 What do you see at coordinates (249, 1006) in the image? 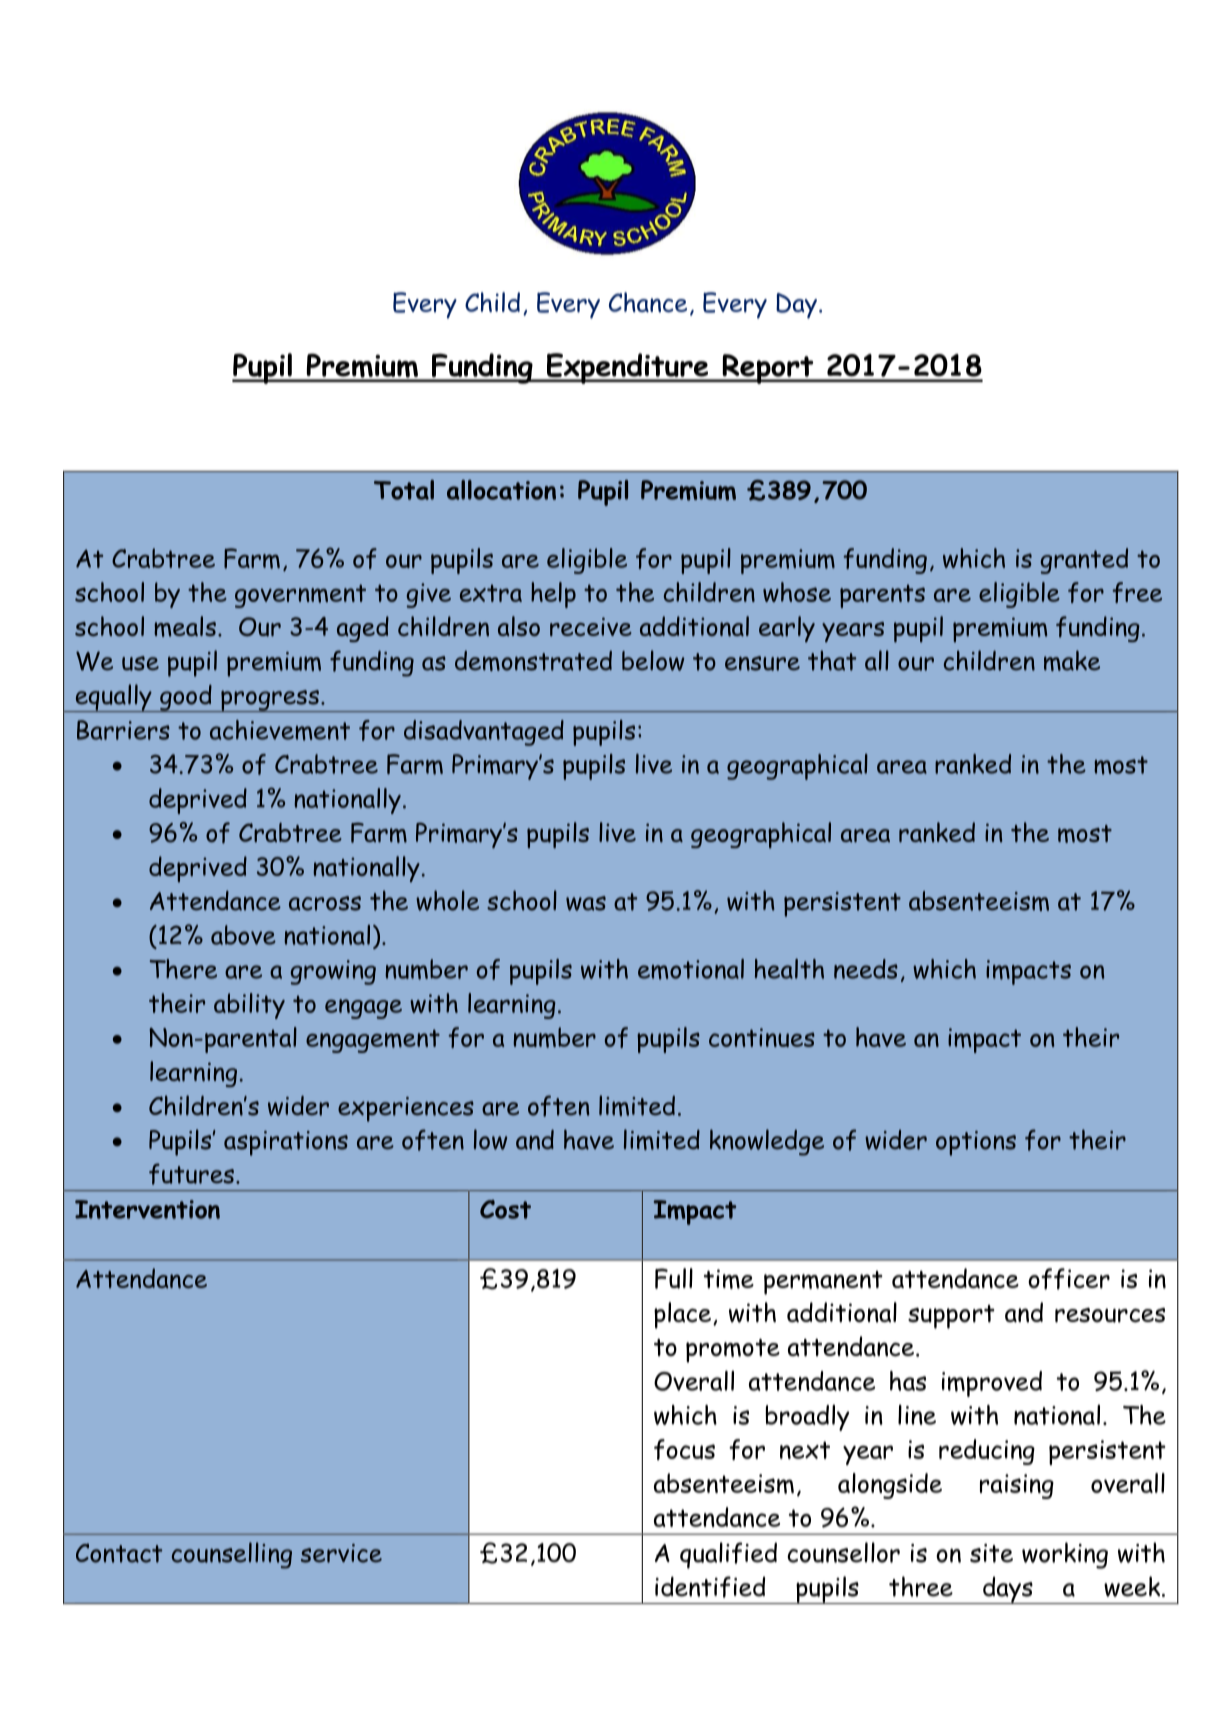
I see `ability` at bounding box center [249, 1006].
